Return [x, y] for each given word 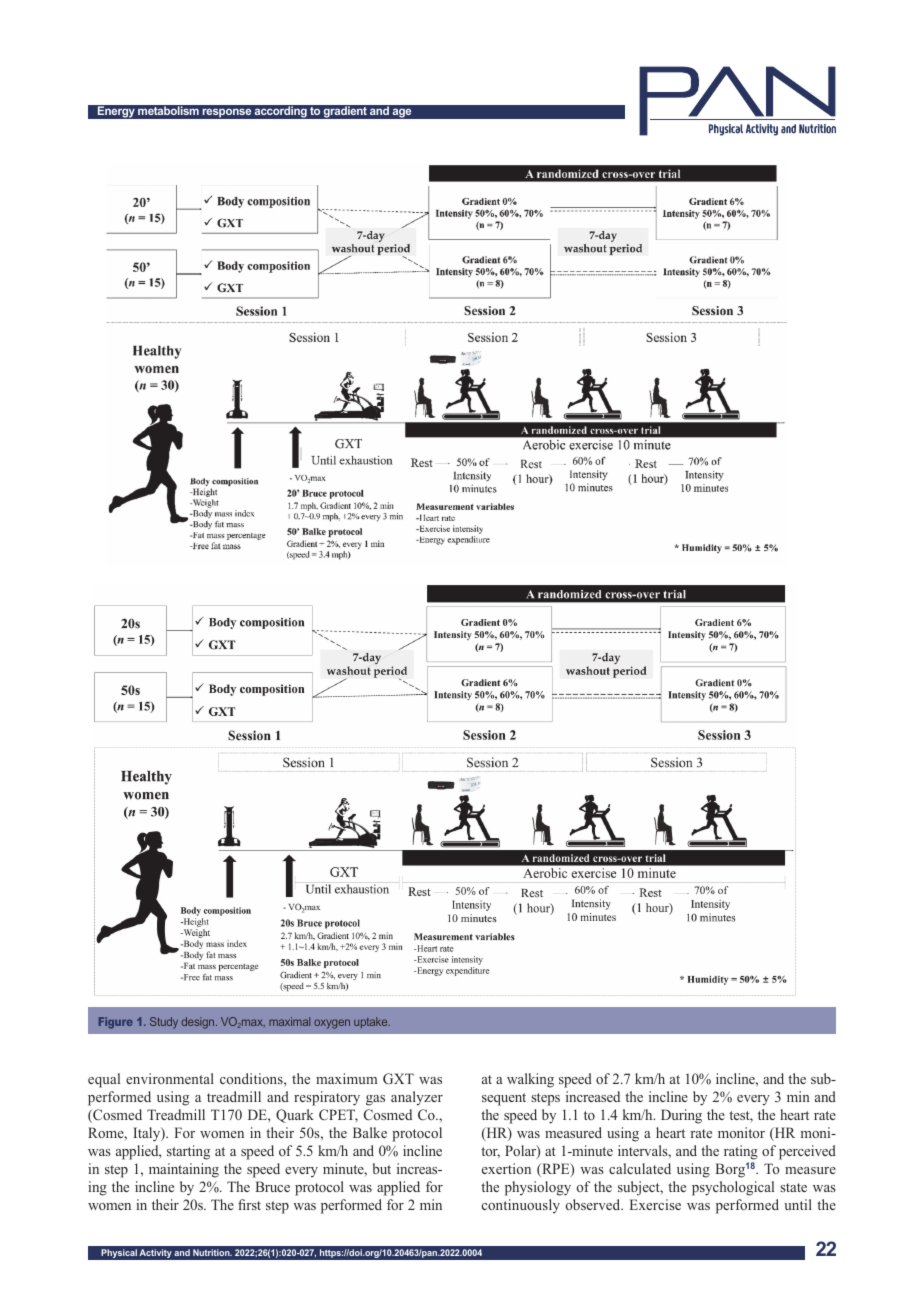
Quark [295, 1116]
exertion [506, 1168]
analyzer [417, 1098]
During [681, 1116]
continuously [521, 1206]
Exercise [655, 1204]
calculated [640, 1168]
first [249, 1204]
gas [375, 1100]
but [382, 1168]
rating [741, 1152]
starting [188, 1152]
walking [530, 1080]
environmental [170, 1078]
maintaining [184, 1170]
